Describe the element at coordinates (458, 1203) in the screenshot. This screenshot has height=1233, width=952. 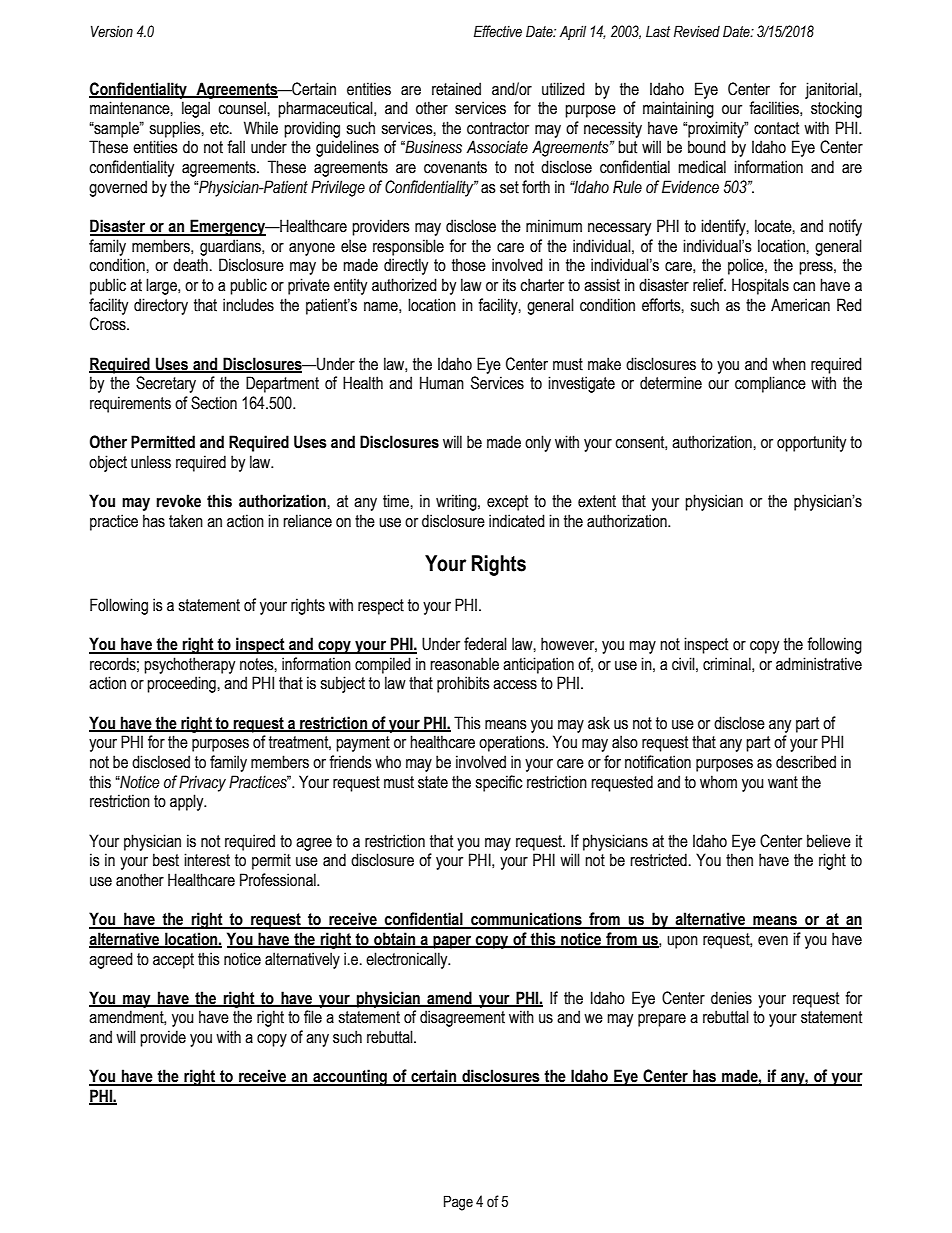
I see `Page` at that location.
